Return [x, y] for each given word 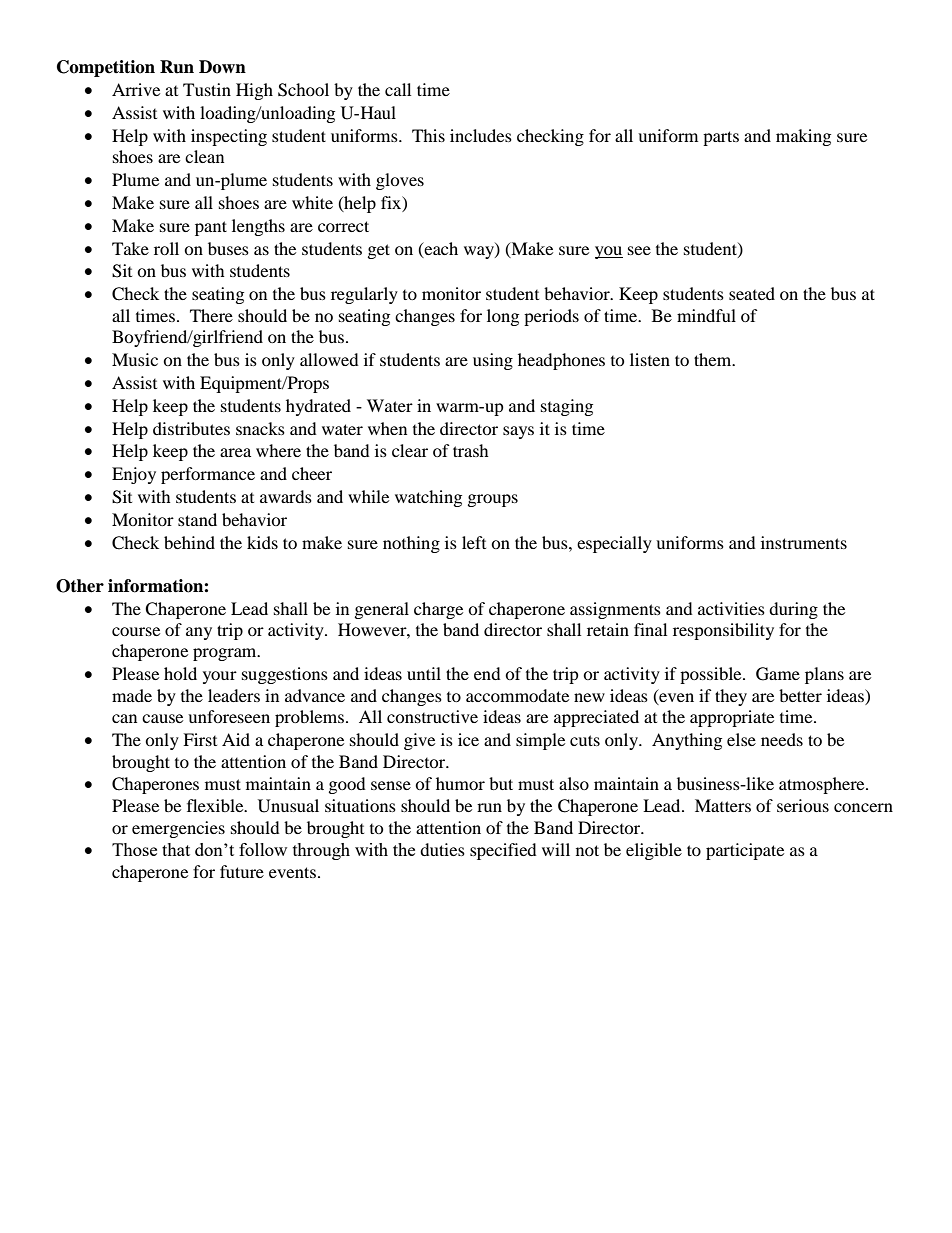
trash [471, 450]
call [398, 89]
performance [208, 475]
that [176, 849]
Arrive [136, 89]
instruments [804, 542]
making [803, 137]
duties [442, 849]
